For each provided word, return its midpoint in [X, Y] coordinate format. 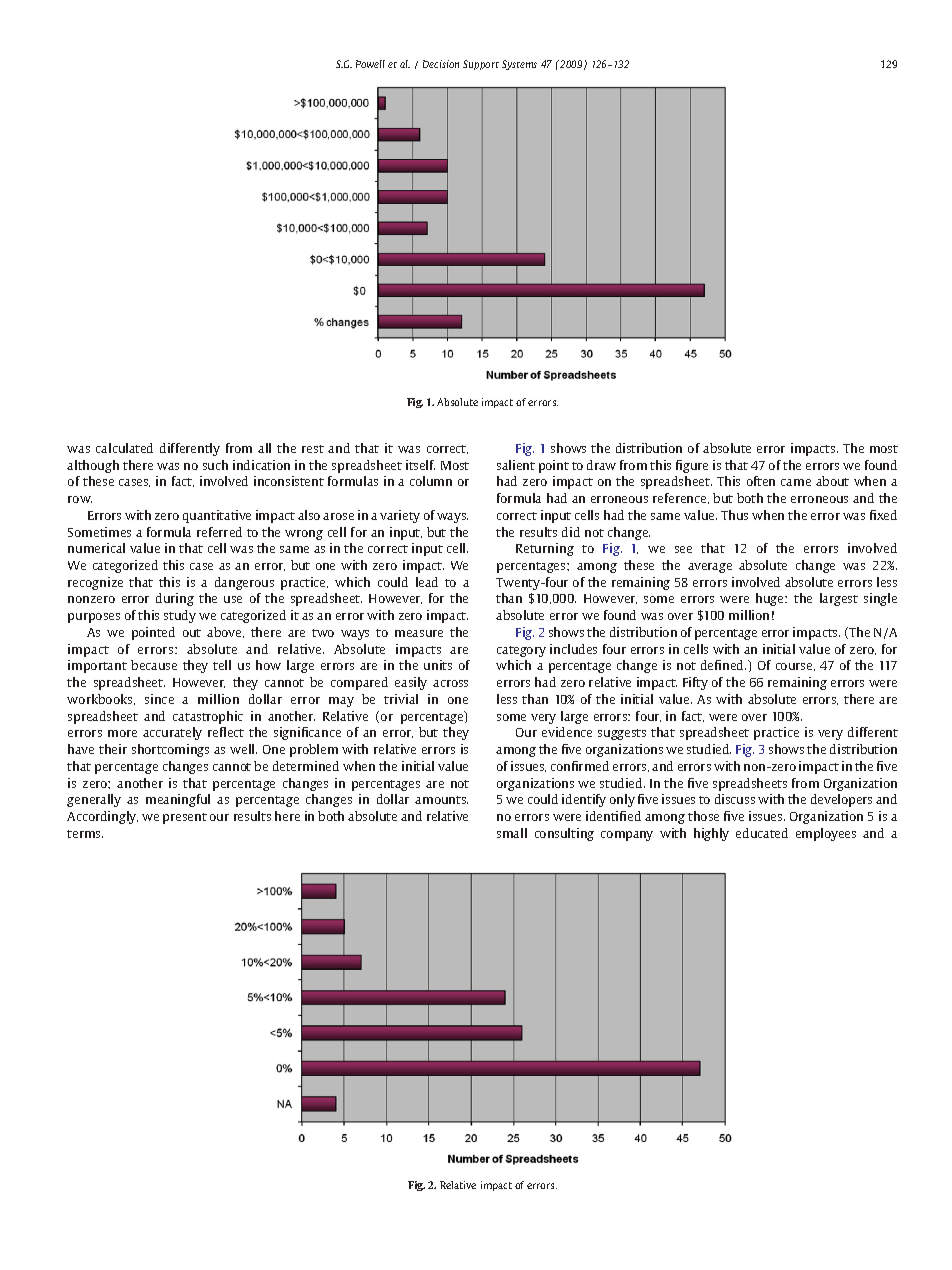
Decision [441, 64]
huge [771, 599]
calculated [124, 448]
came [796, 482]
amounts [441, 800]
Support [481, 65]
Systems [519, 65]
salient [516, 465]
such [215, 465]
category [521, 651]
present [185, 818]
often [761, 481]
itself [420, 465]
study [180, 616]
